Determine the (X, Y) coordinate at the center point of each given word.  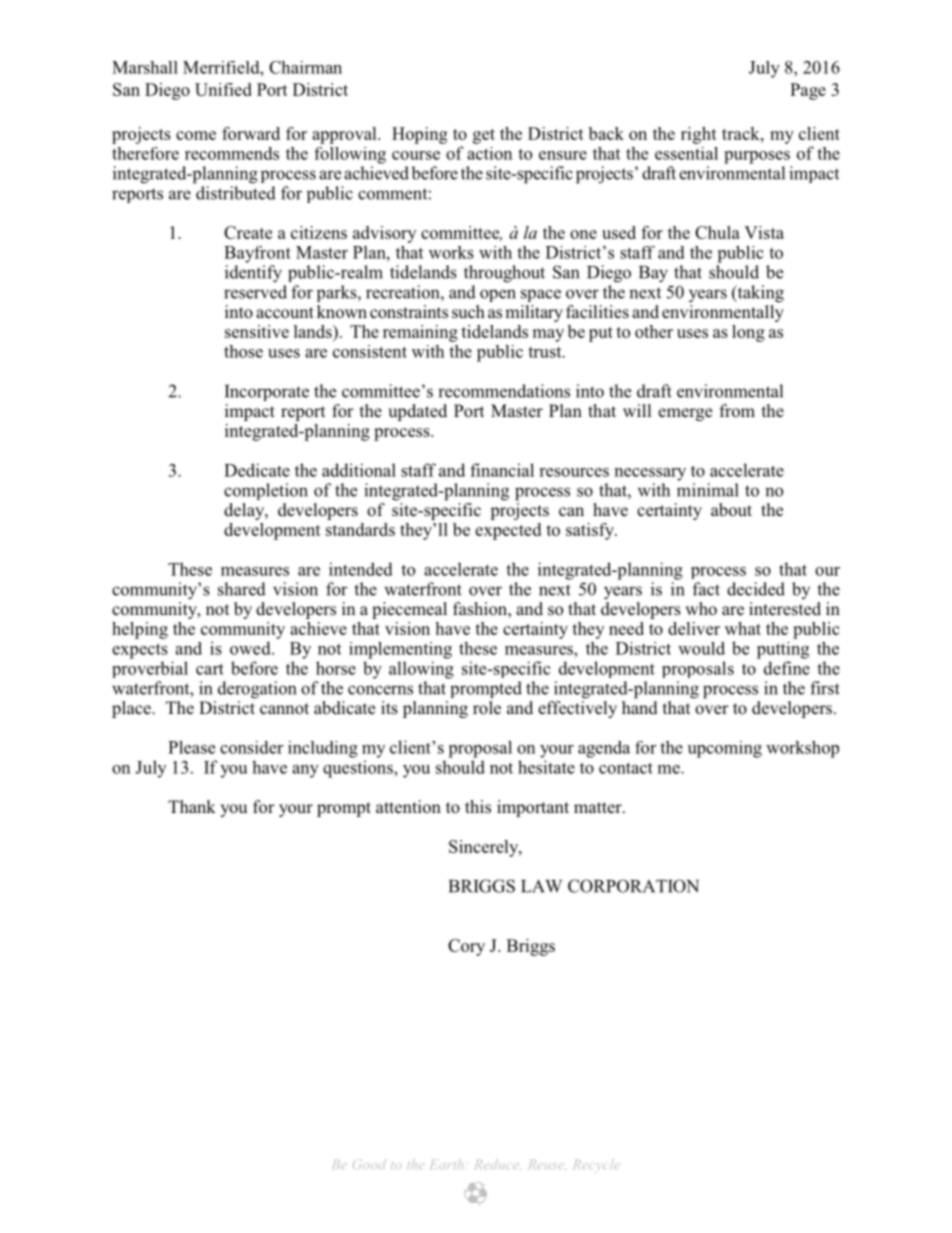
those (243, 351)
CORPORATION (633, 886)
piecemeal (409, 610)
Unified (223, 89)
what (743, 628)
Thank (192, 806)
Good (369, 1164)
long (748, 333)
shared (242, 589)
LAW (541, 886)
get (484, 136)
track (742, 133)
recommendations (504, 391)
